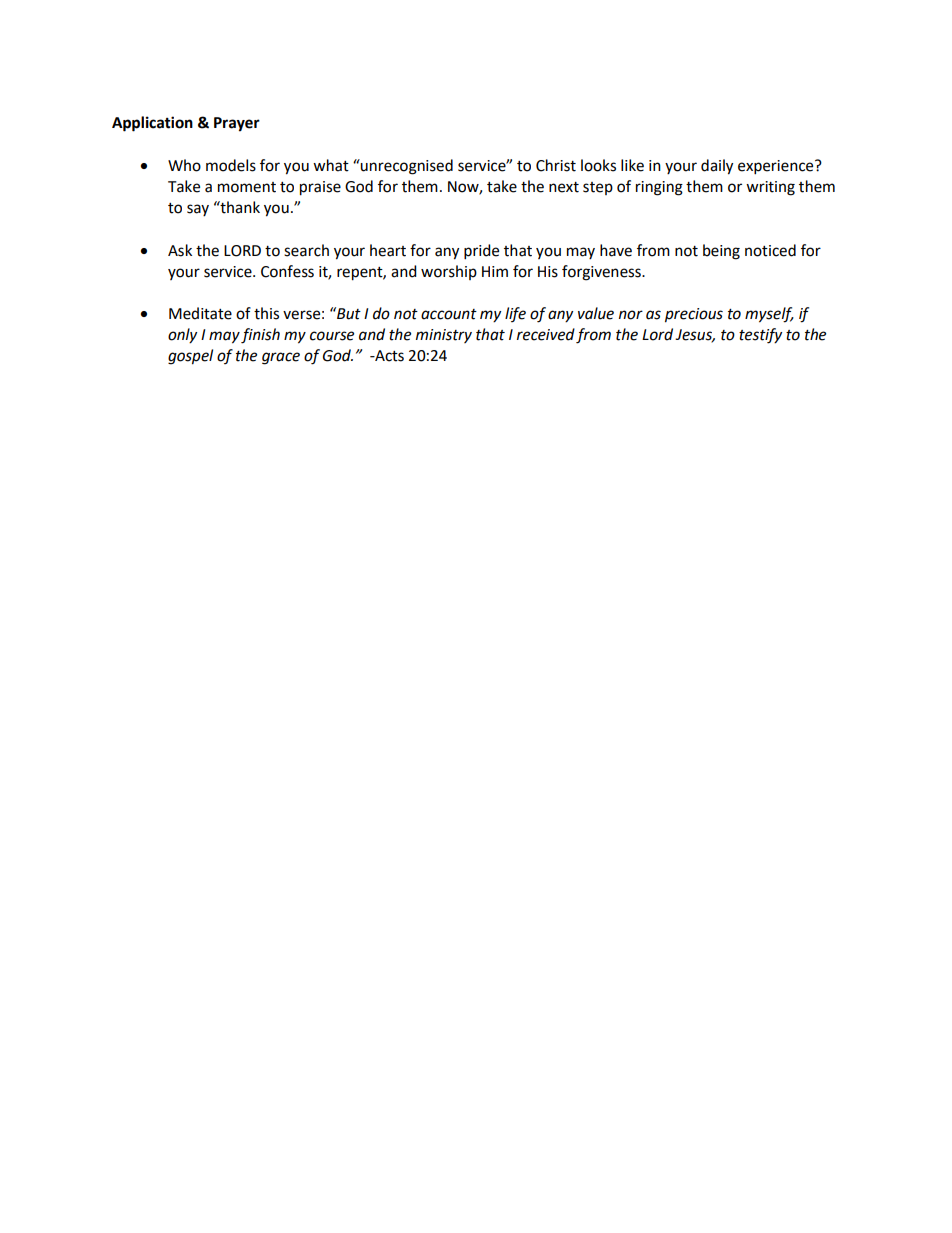 The height and width of the screenshot is (1233, 952). What do you see at coordinates (717, 167) in the screenshot?
I see `daily` at bounding box center [717, 167].
